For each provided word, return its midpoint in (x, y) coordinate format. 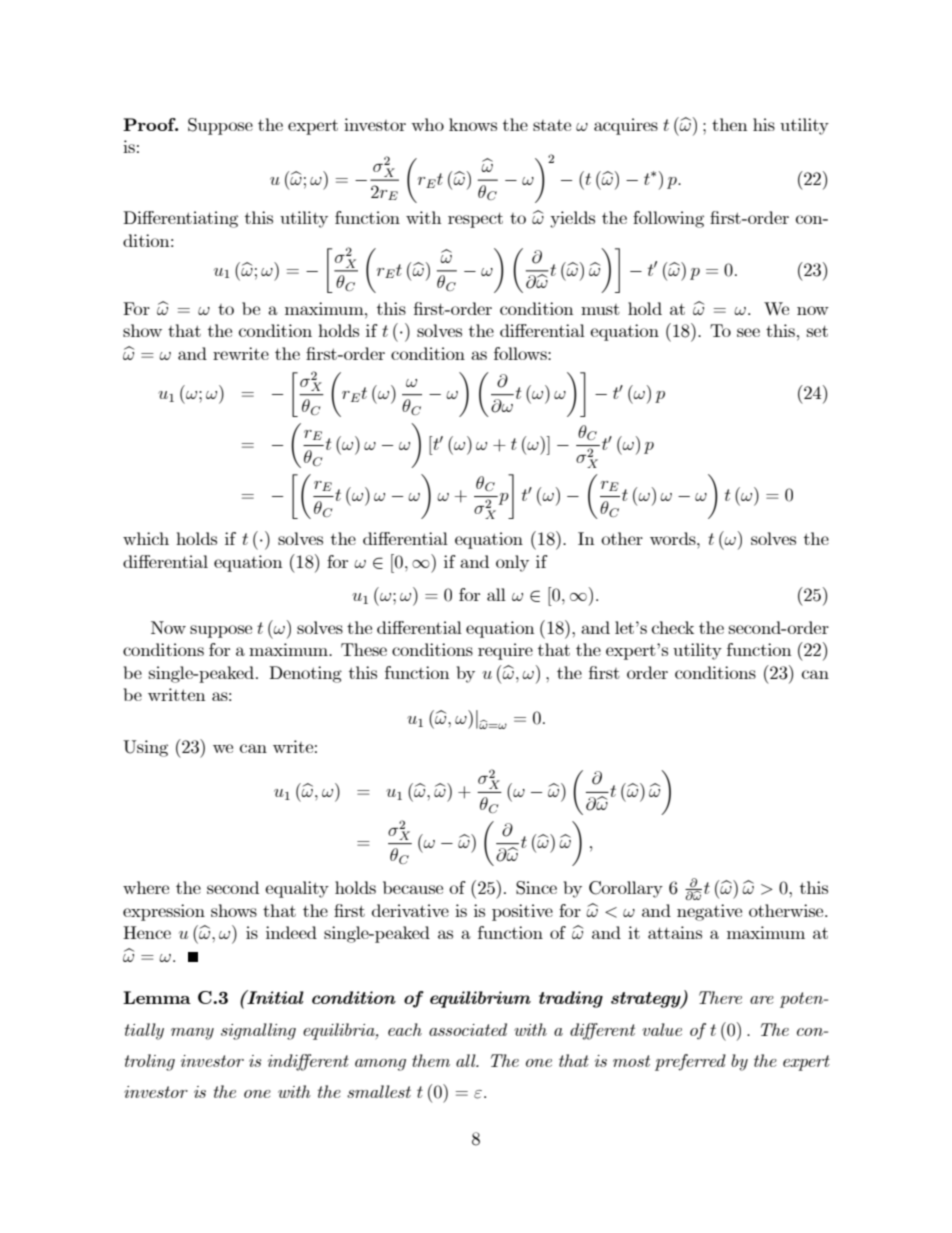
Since (536, 888)
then (729, 124)
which (146, 538)
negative (709, 912)
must (600, 309)
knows (473, 124)
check (673, 627)
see (748, 332)
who (427, 124)
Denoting (305, 674)
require (505, 651)
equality (297, 889)
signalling (258, 1031)
